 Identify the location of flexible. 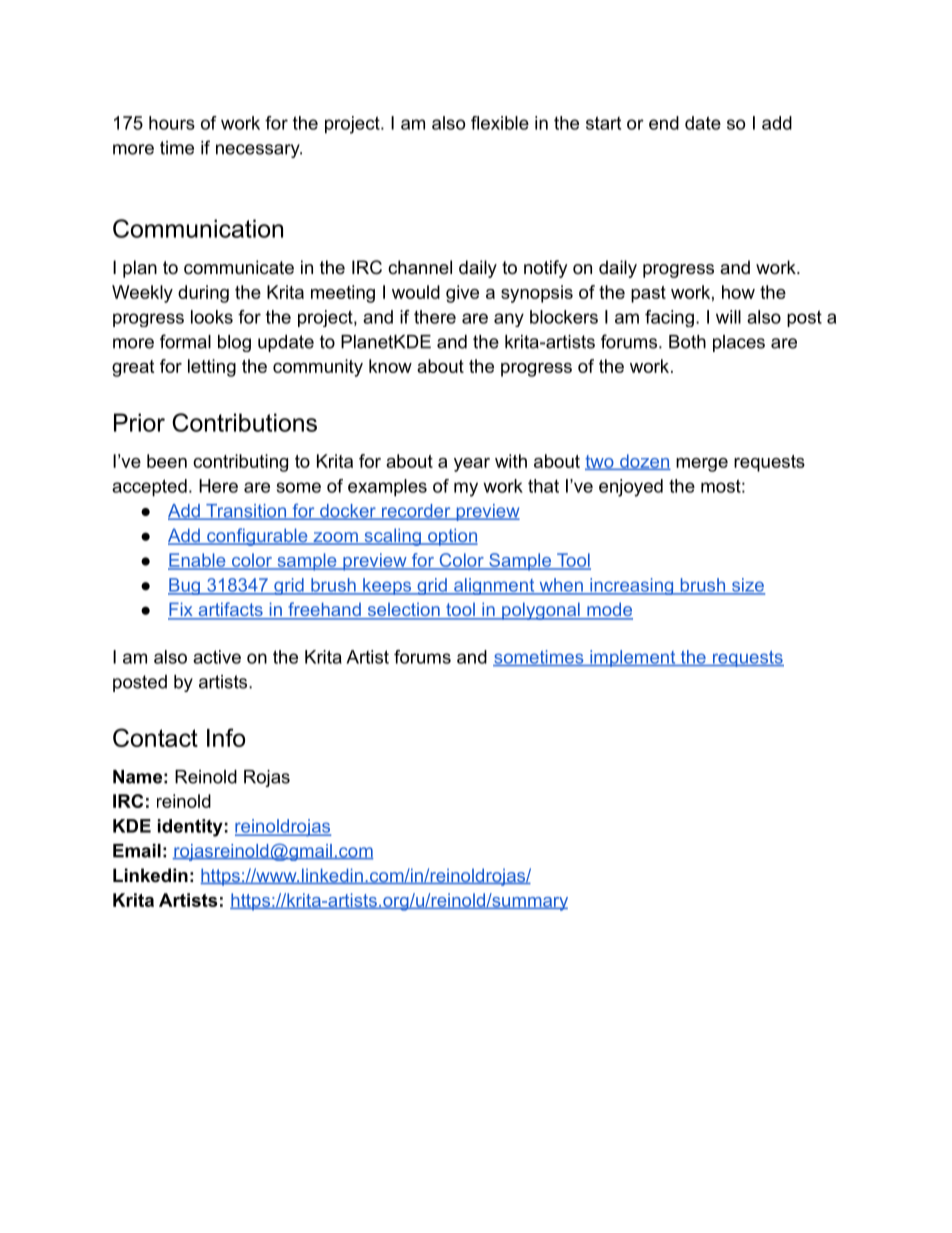
(500, 123).
